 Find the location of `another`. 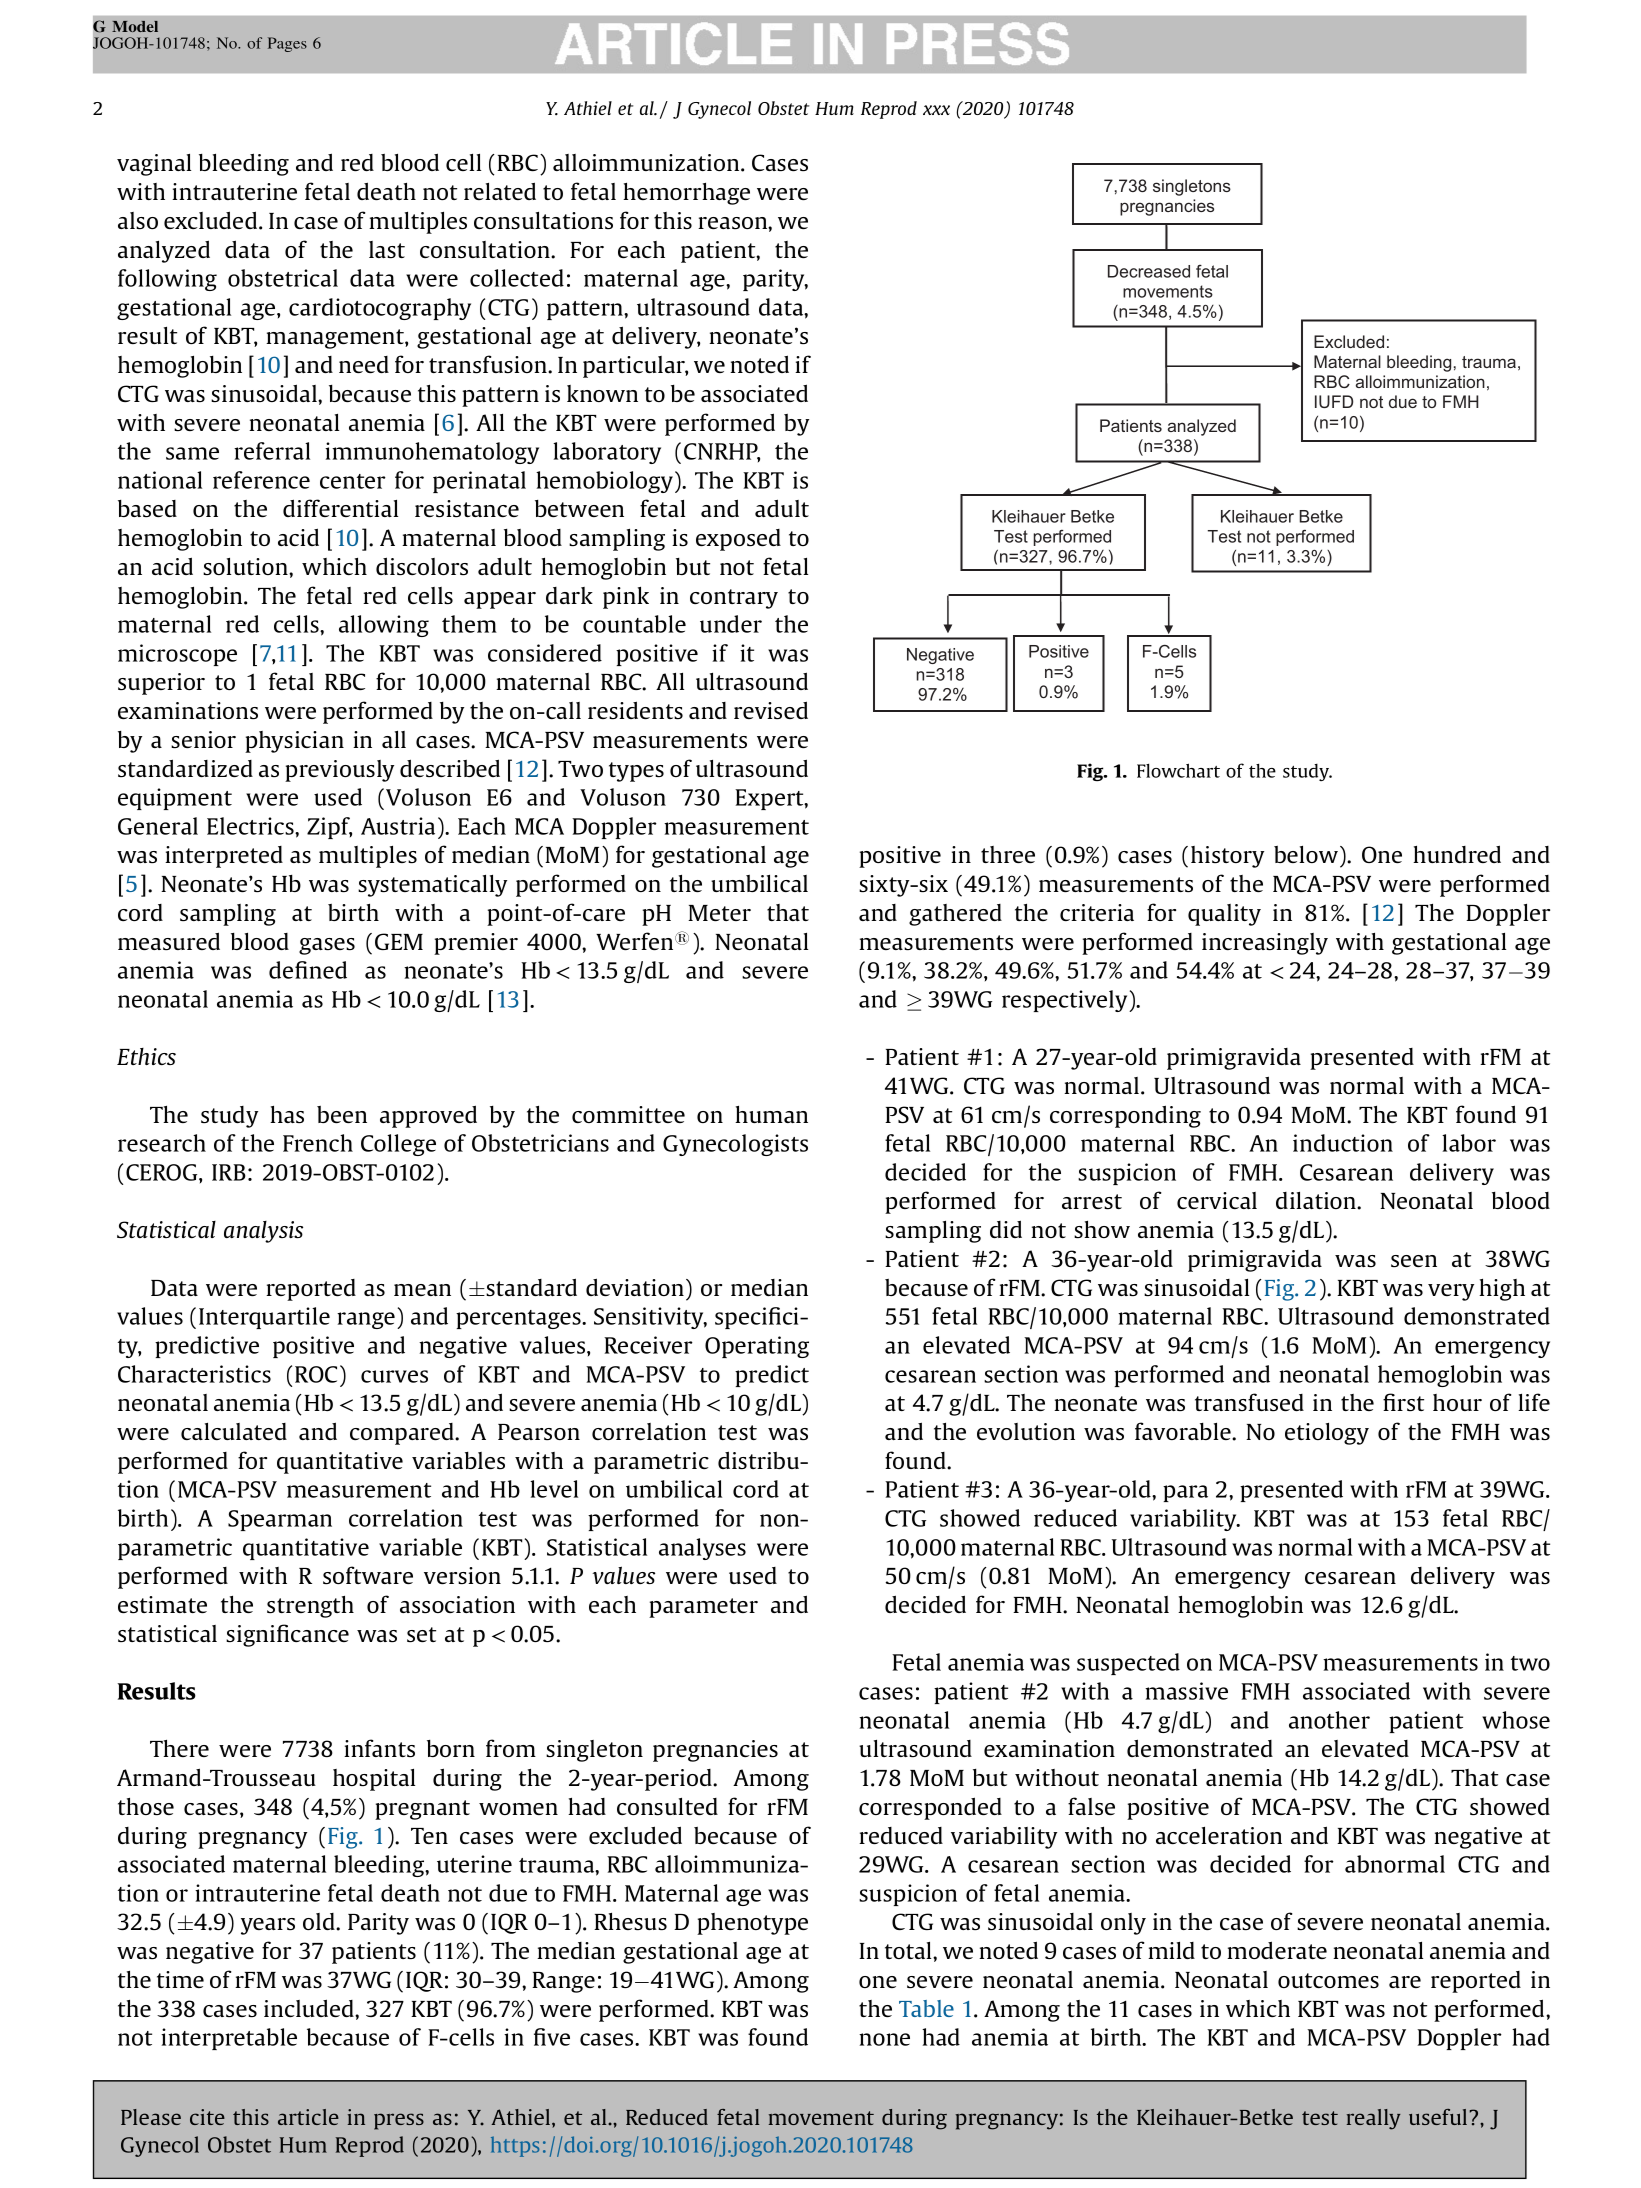

another is located at coordinates (1329, 1720).
